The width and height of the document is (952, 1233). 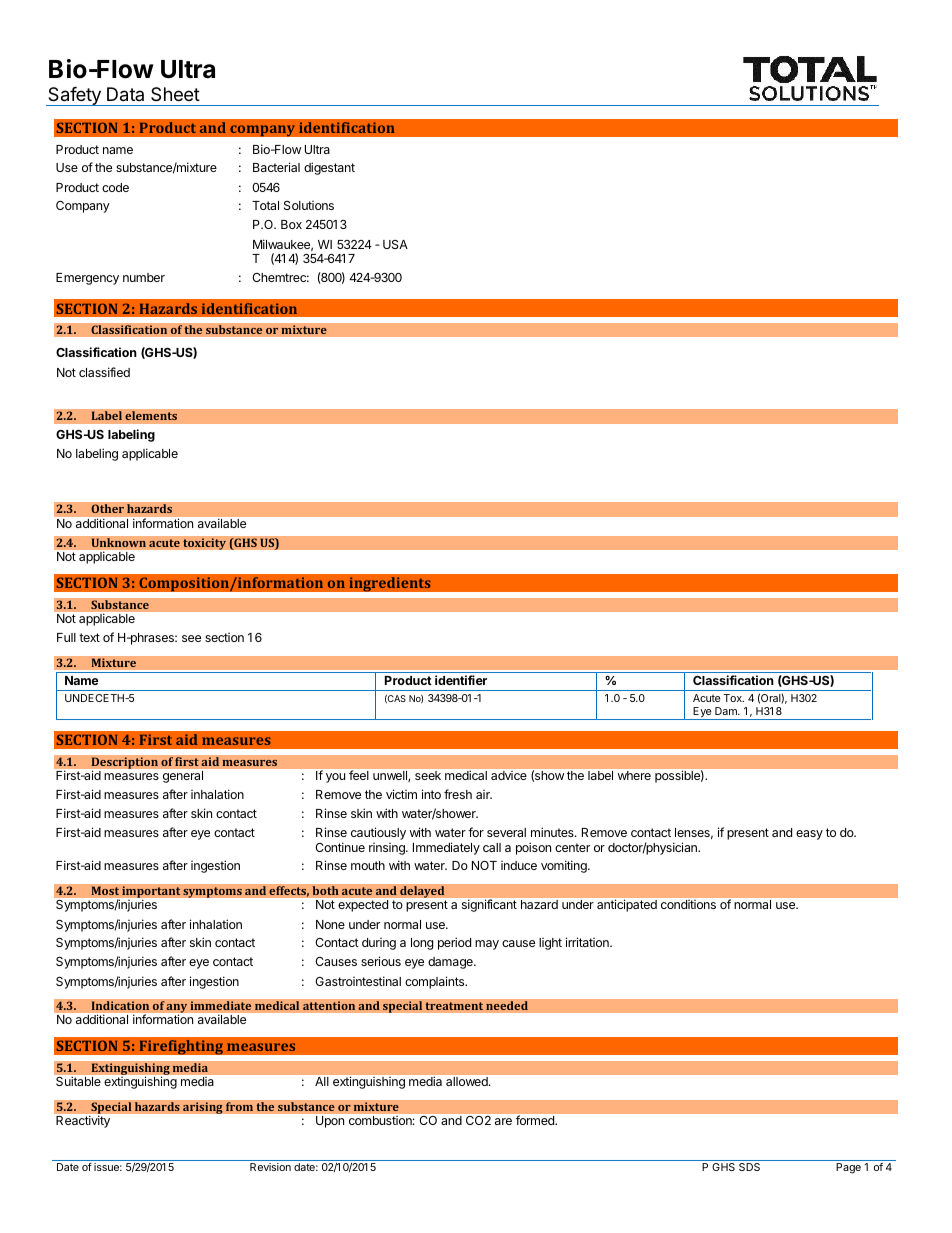 I want to click on Sheet, so click(x=175, y=94).
